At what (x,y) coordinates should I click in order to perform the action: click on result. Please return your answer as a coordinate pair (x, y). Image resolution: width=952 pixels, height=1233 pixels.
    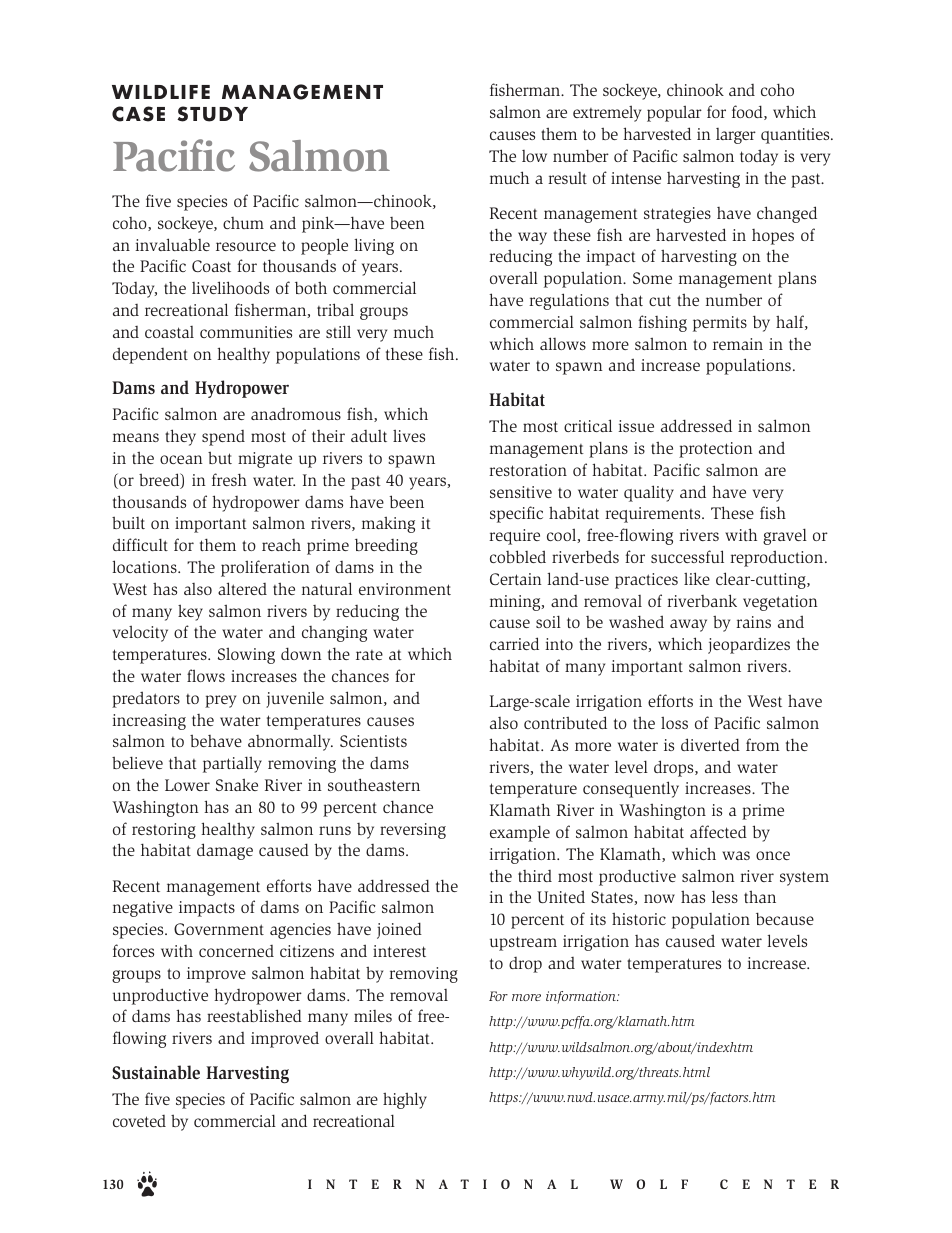
    Looking at the image, I should click on (567, 178).
